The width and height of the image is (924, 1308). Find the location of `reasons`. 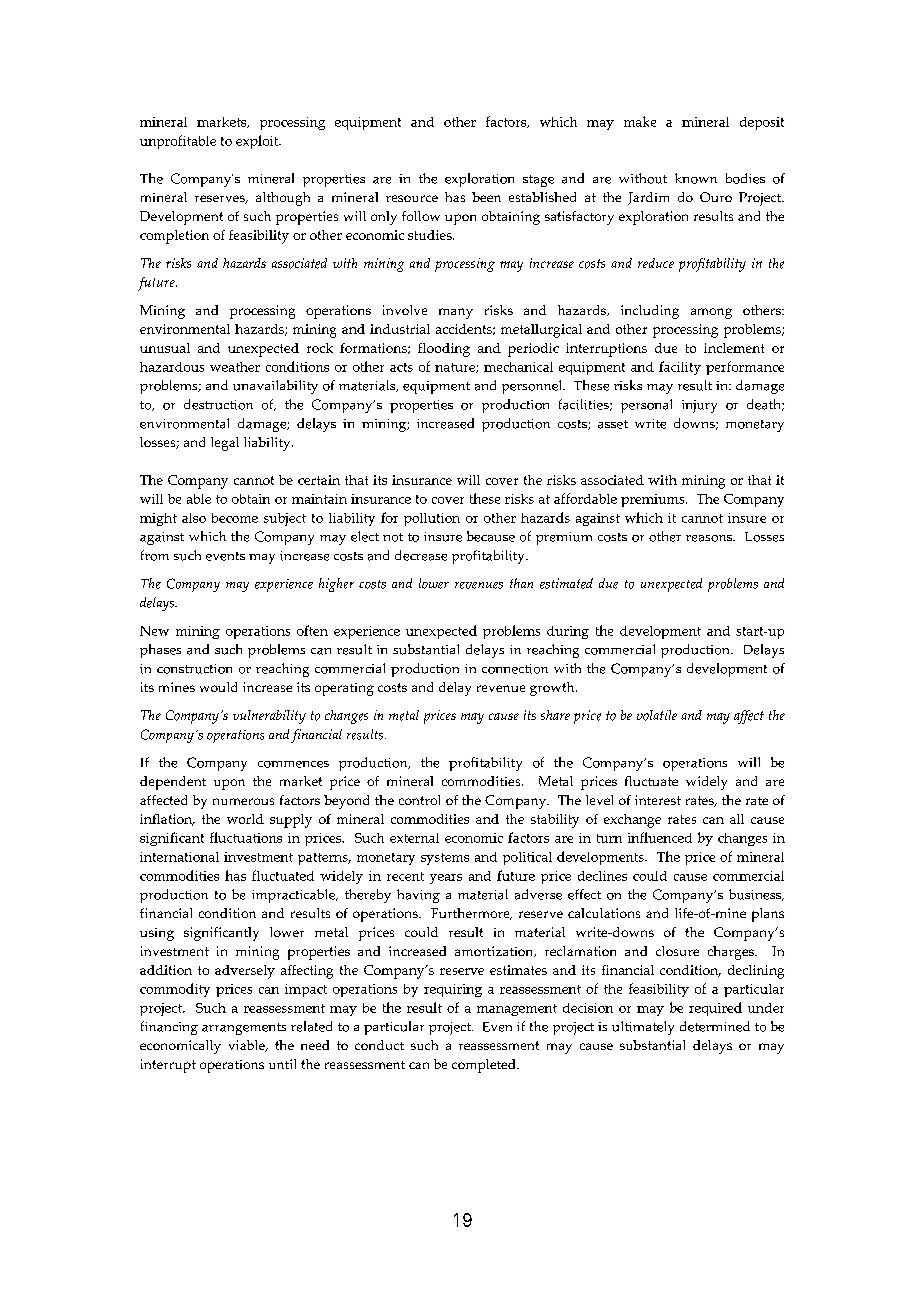

reasons is located at coordinates (710, 538).
